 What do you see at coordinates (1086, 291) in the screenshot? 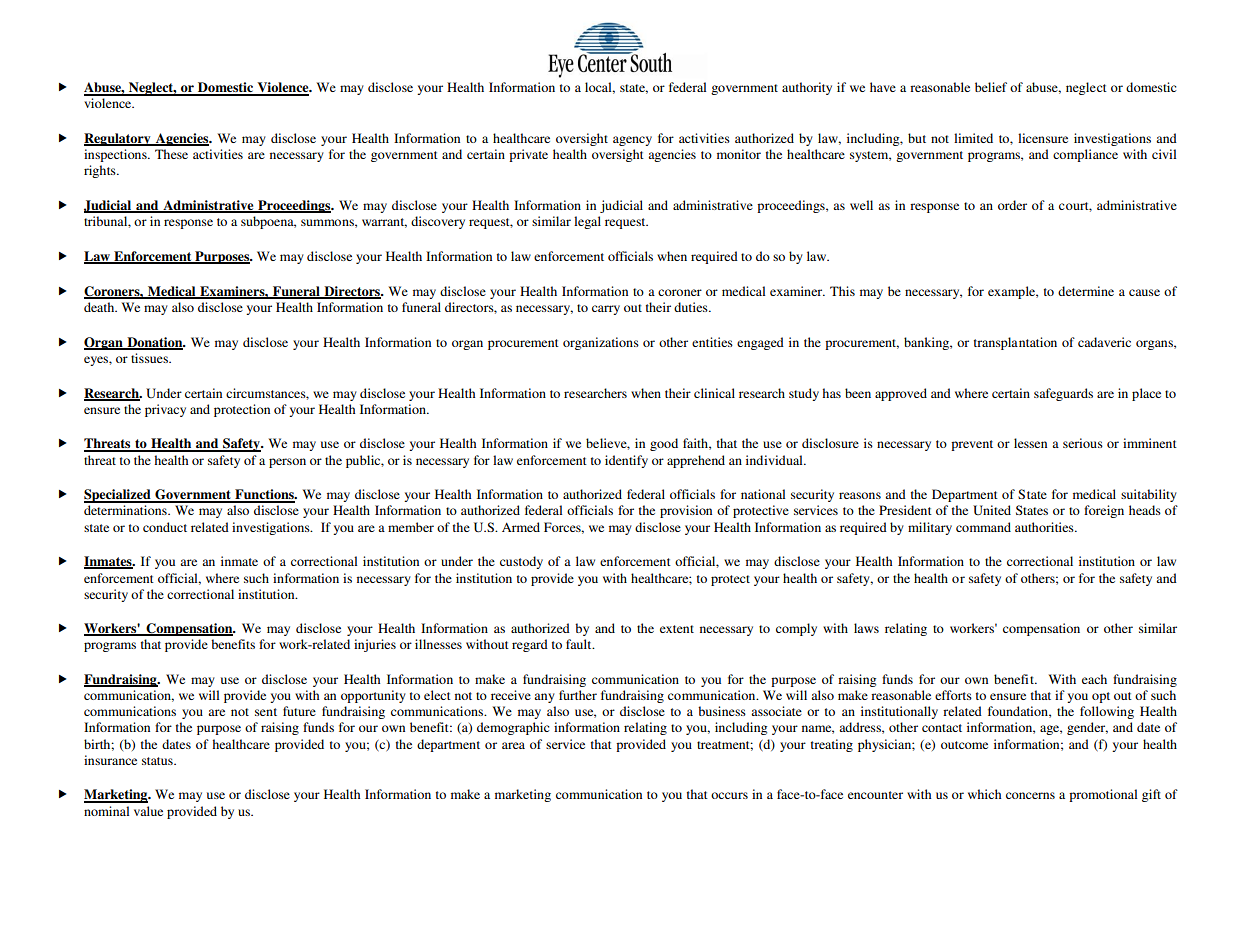
I see `determine` at bounding box center [1086, 291].
